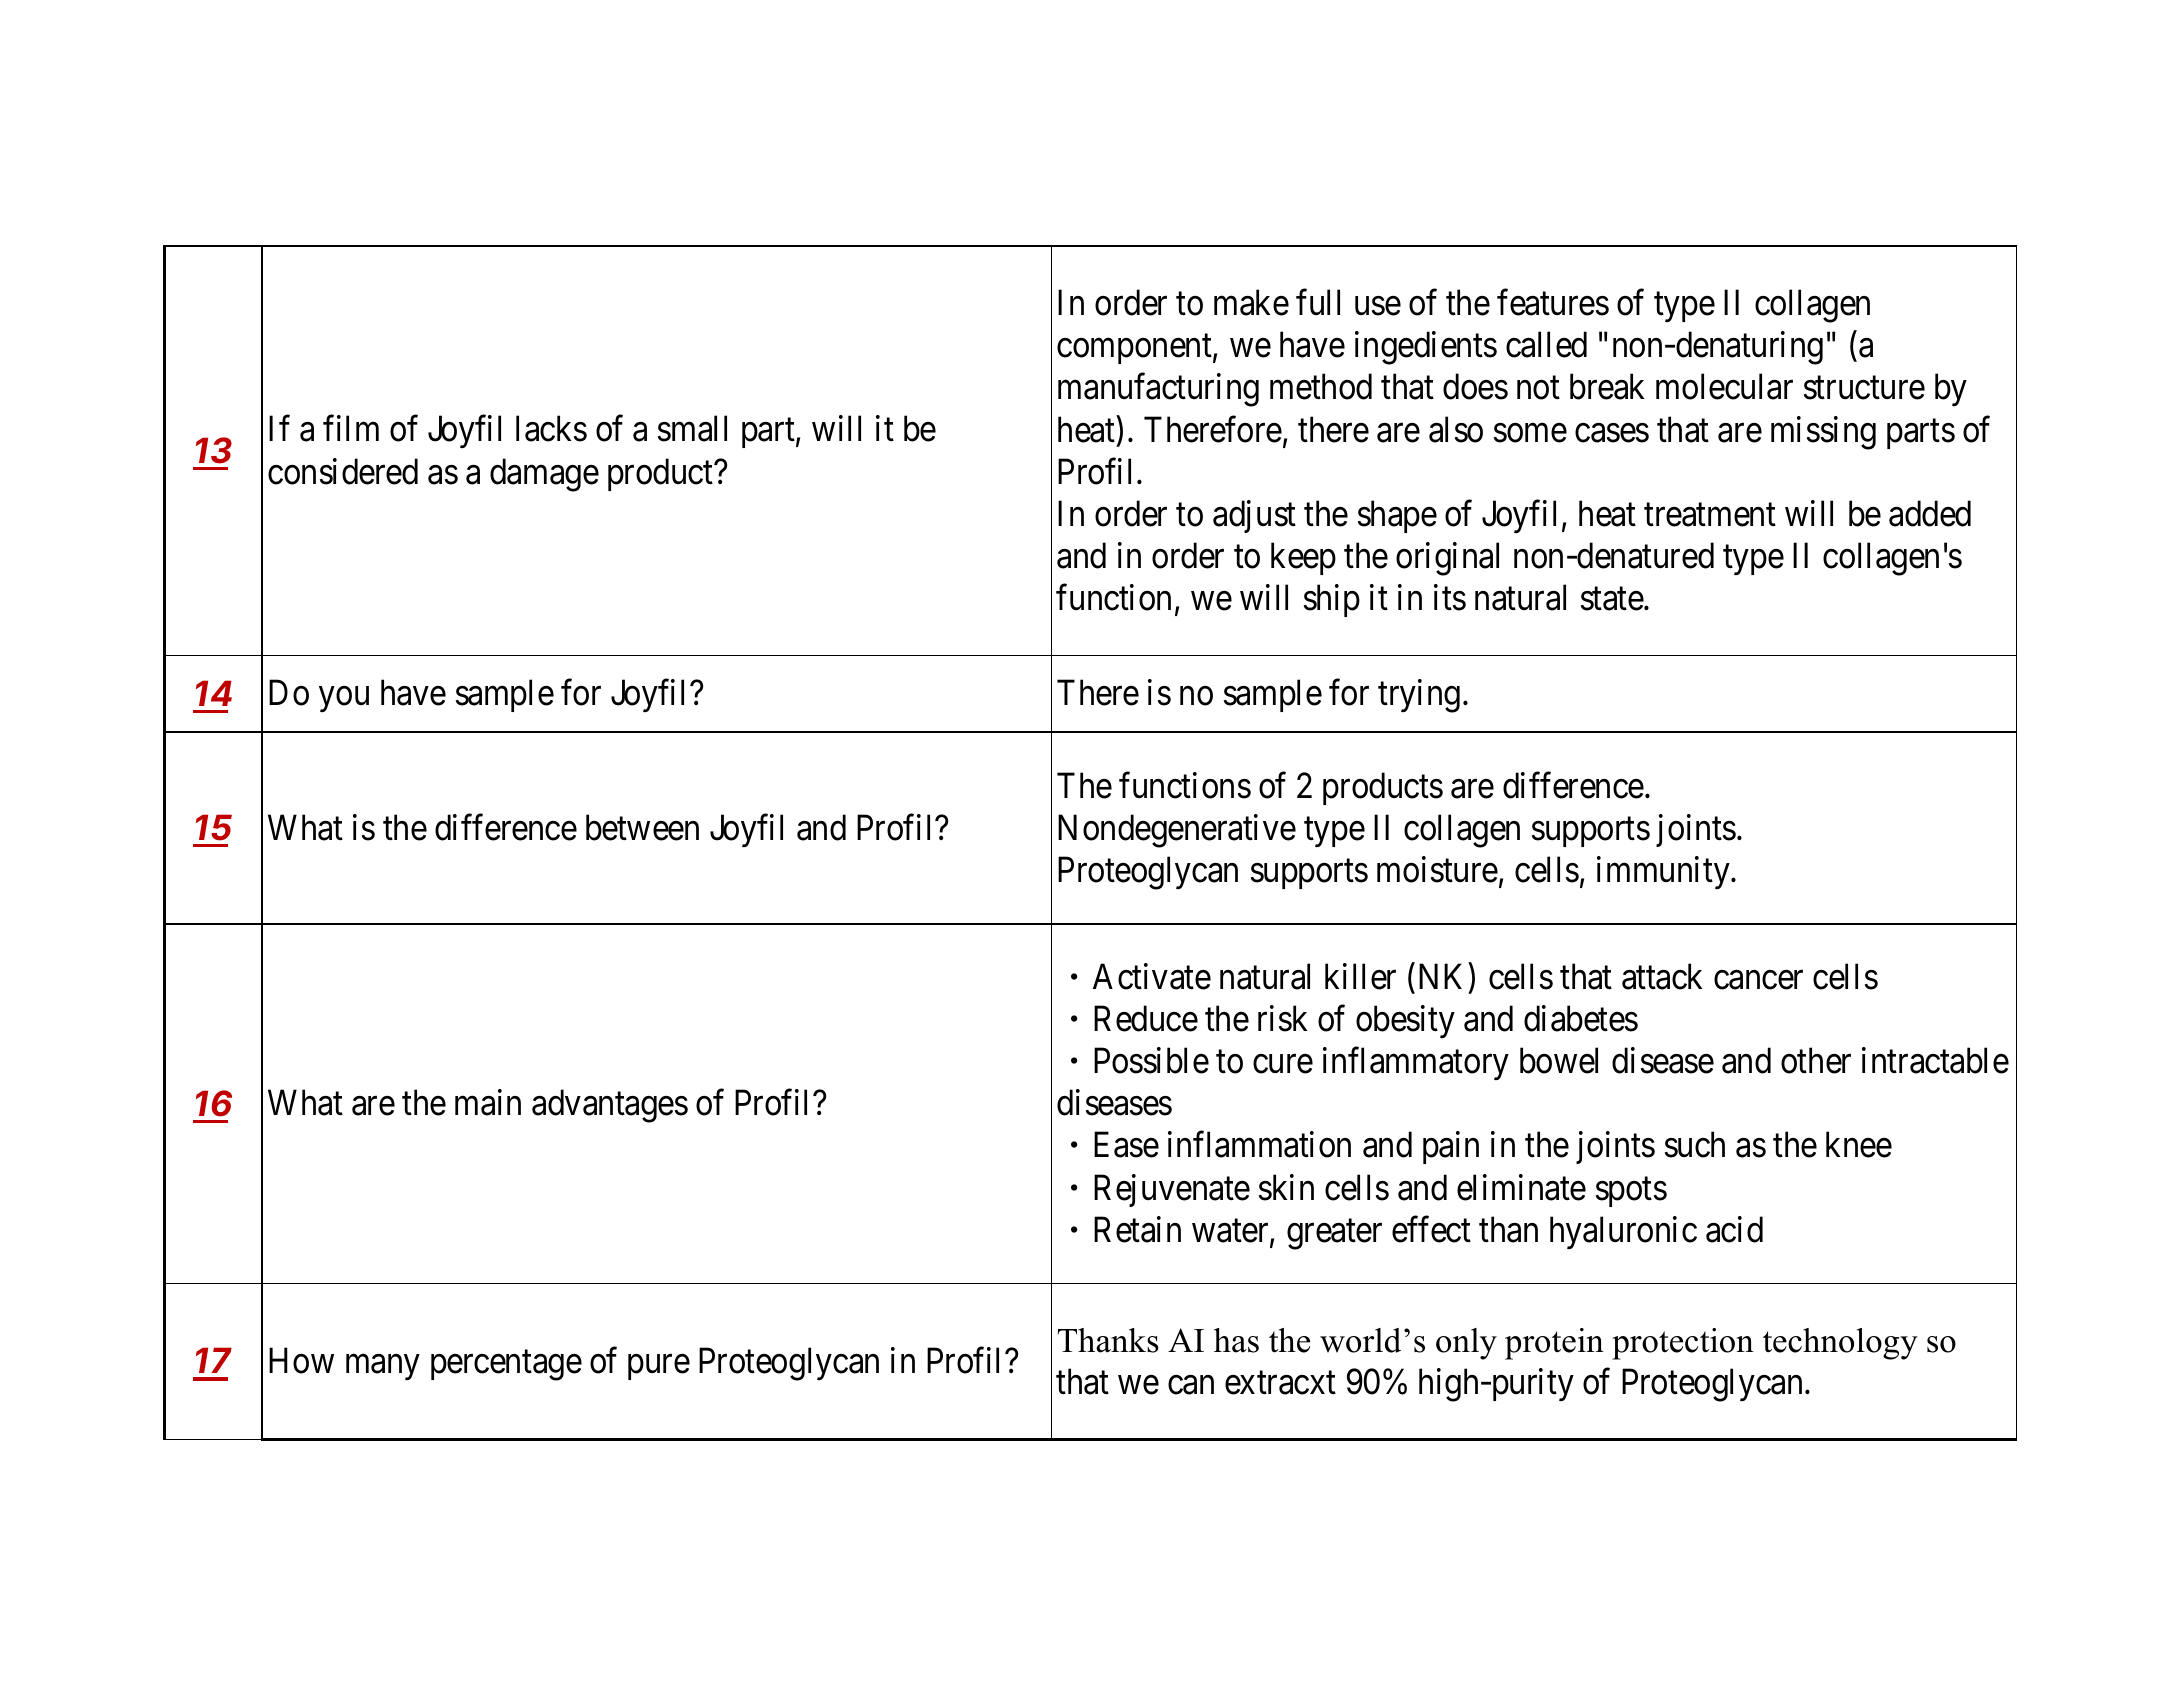  Describe the element at coordinates (382, 1367) in the screenshot. I see `many` at that location.
